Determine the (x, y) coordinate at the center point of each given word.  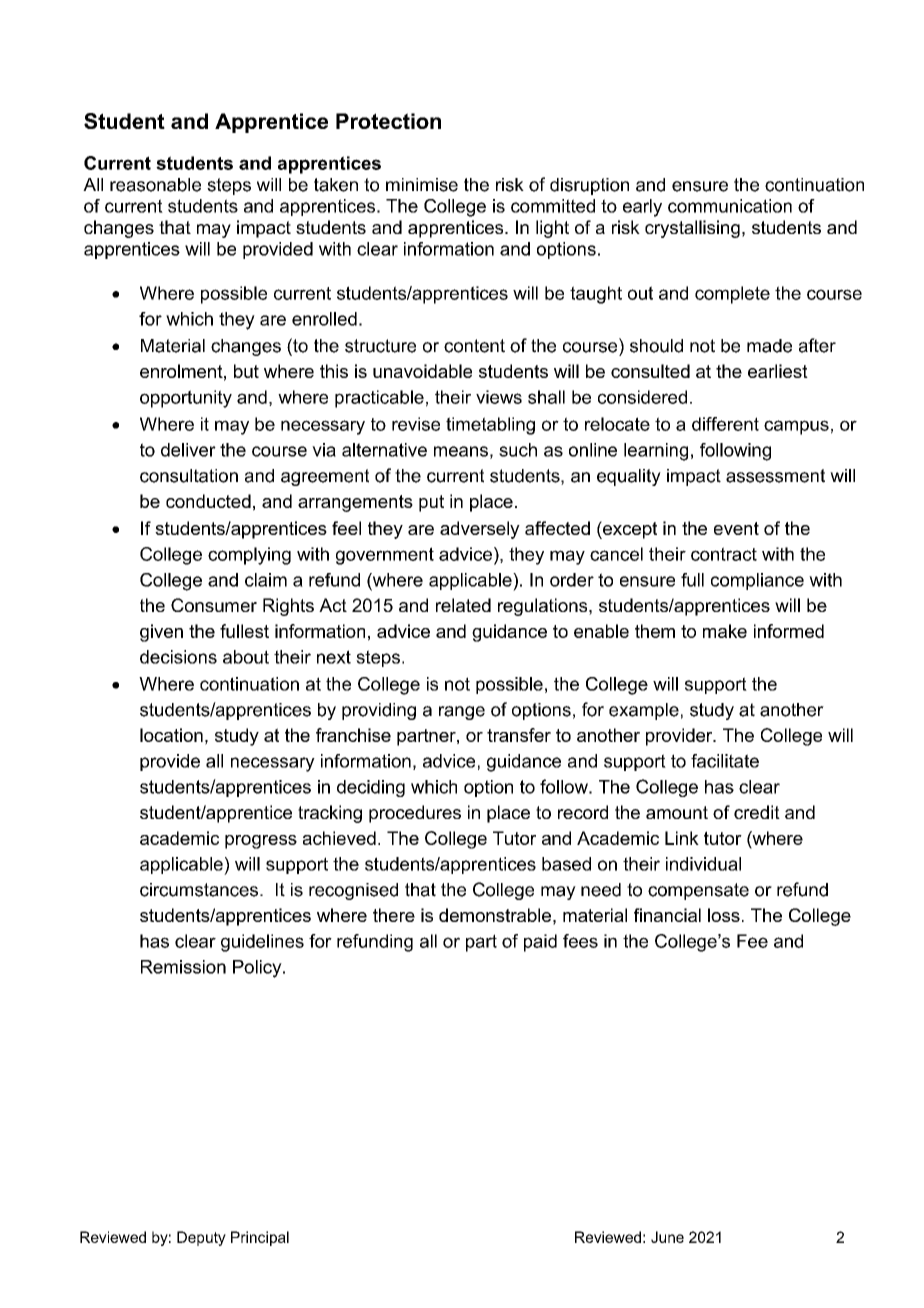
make (725, 631)
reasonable (155, 185)
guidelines (262, 943)
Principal (260, 1238)
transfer (519, 735)
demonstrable (495, 915)
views (499, 397)
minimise (422, 185)
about (246, 657)
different (725, 424)
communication (730, 206)
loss (724, 915)
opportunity (186, 399)
